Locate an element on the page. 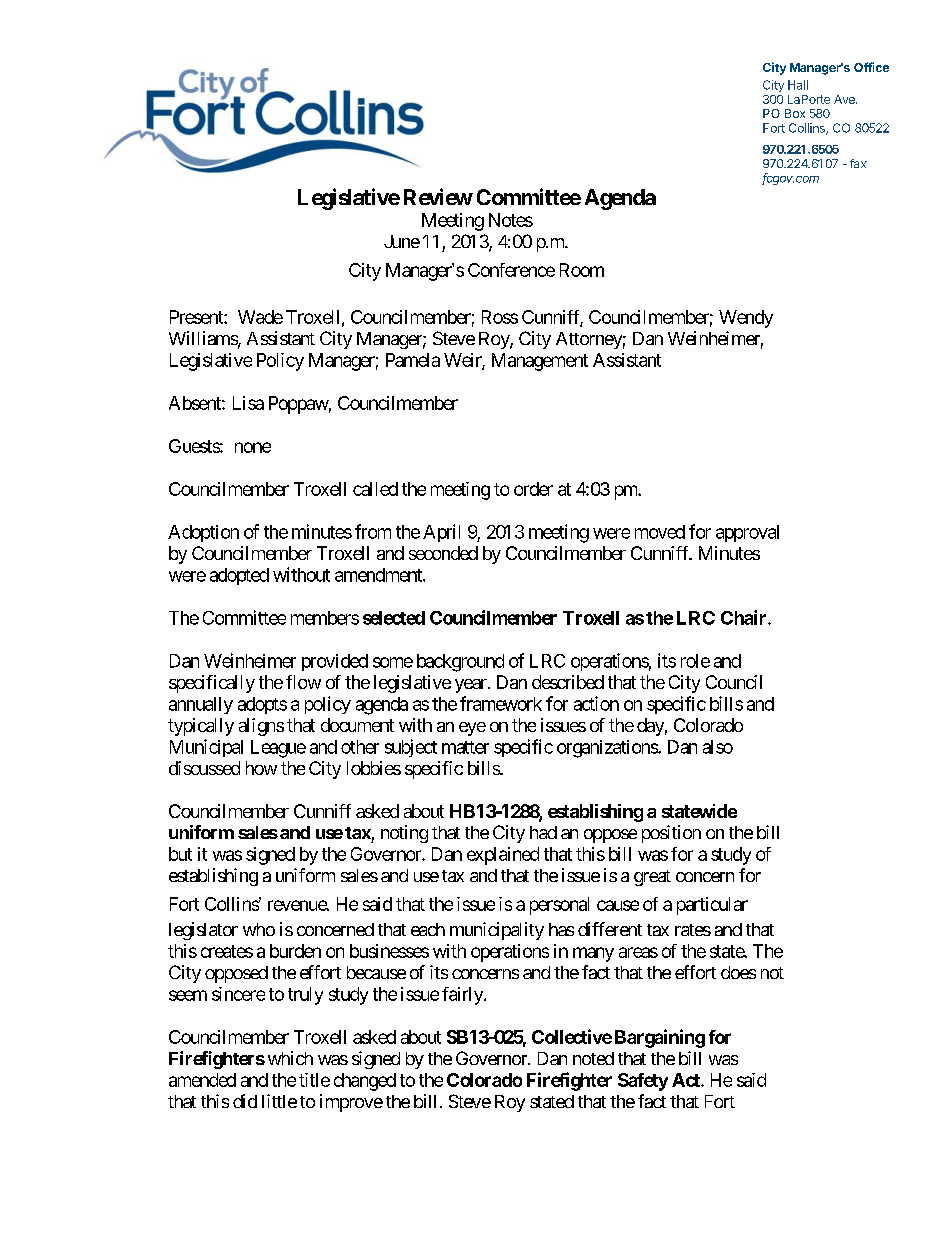  Hall is located at coordinates (798, 85).
